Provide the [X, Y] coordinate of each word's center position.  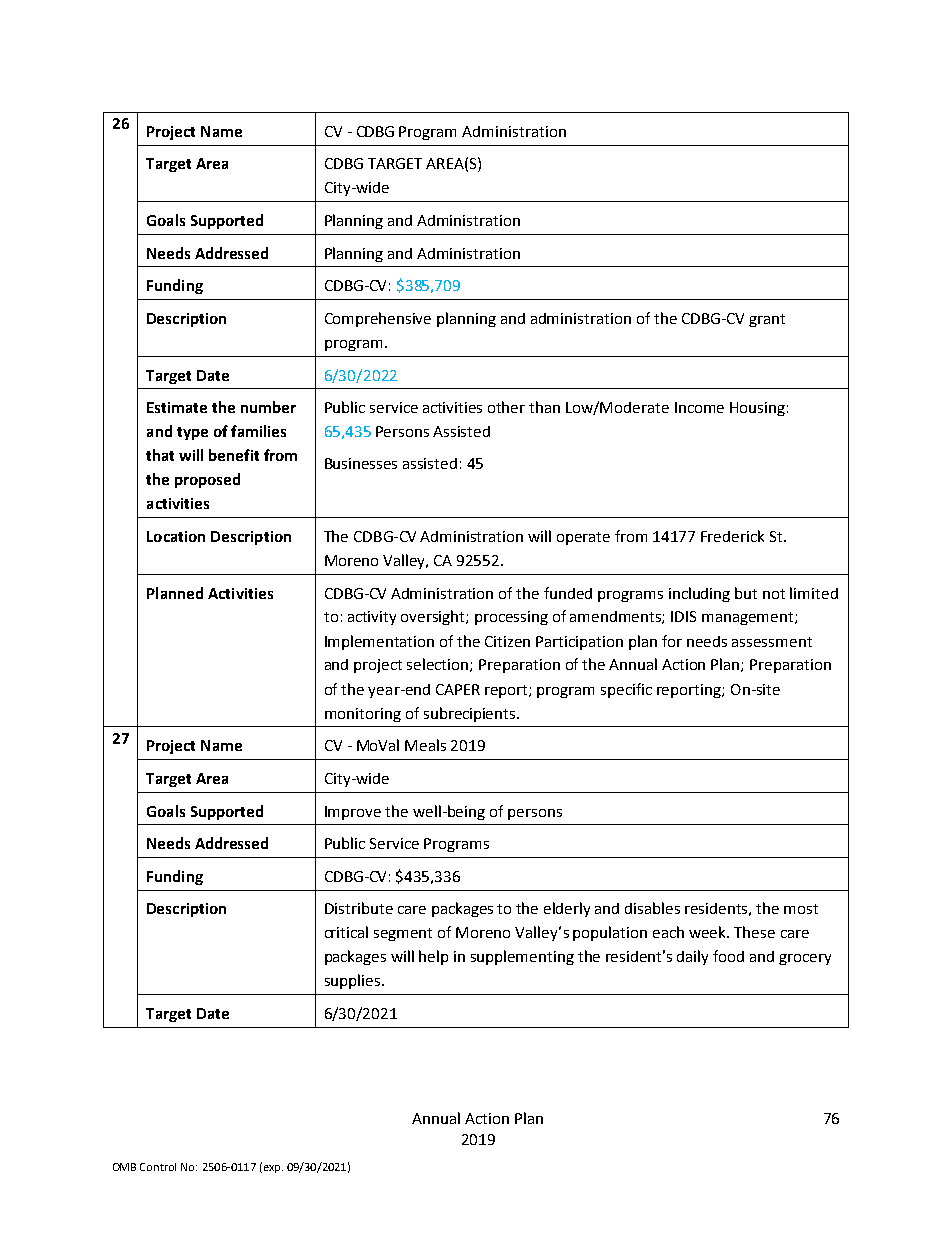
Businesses [361, 463]
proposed [207, 480]
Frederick [732, 536]
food [728, 956]
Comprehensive [378, 319]
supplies [352, 981]
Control [158, 1167]
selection [439, 665]
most [801, 909]
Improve [353, 813]
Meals [425, 745]
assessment [772, 642]
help [433, 957]
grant [767, 320]
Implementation [379, 642]
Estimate [177, 407]
